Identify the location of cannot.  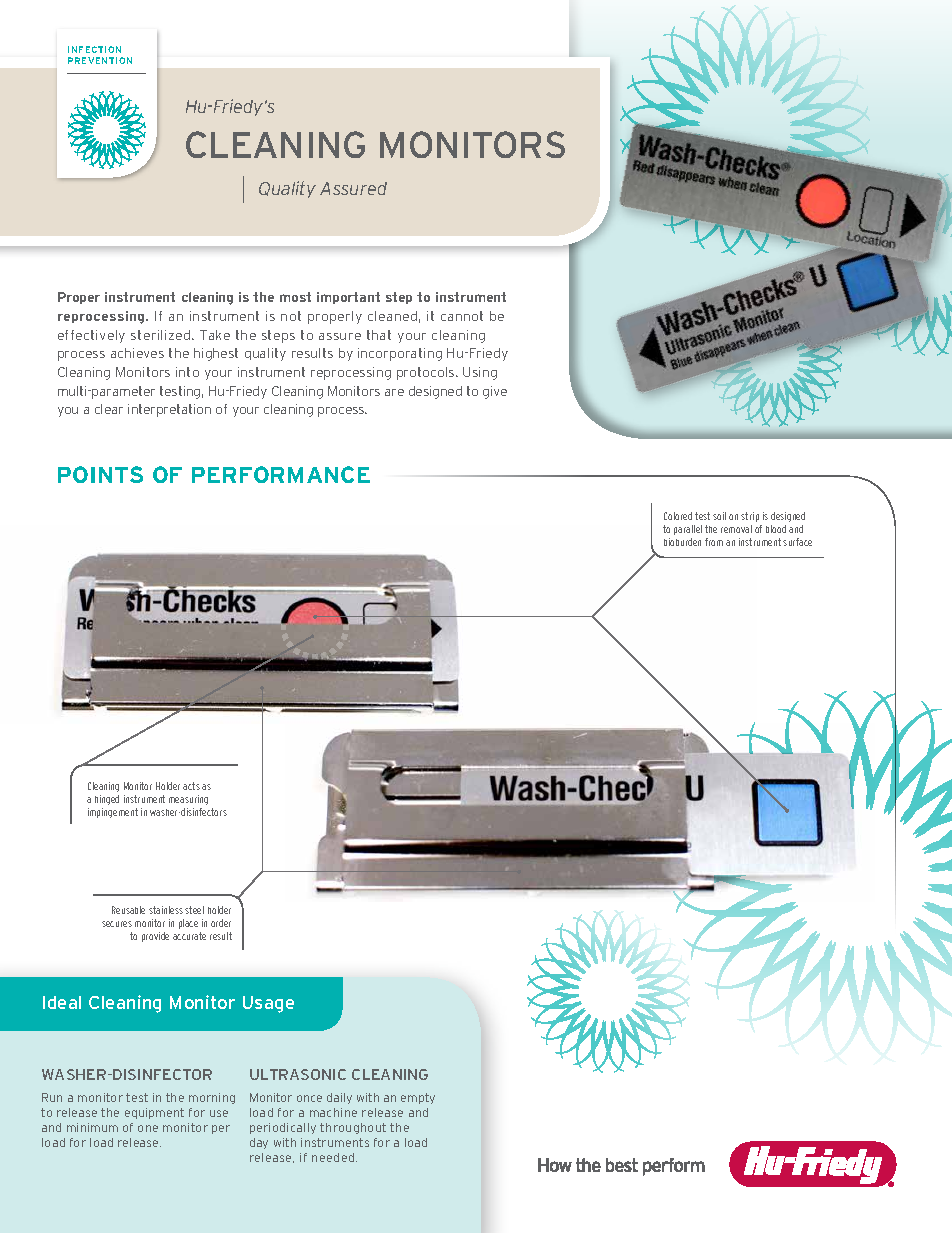
(462, 316).
